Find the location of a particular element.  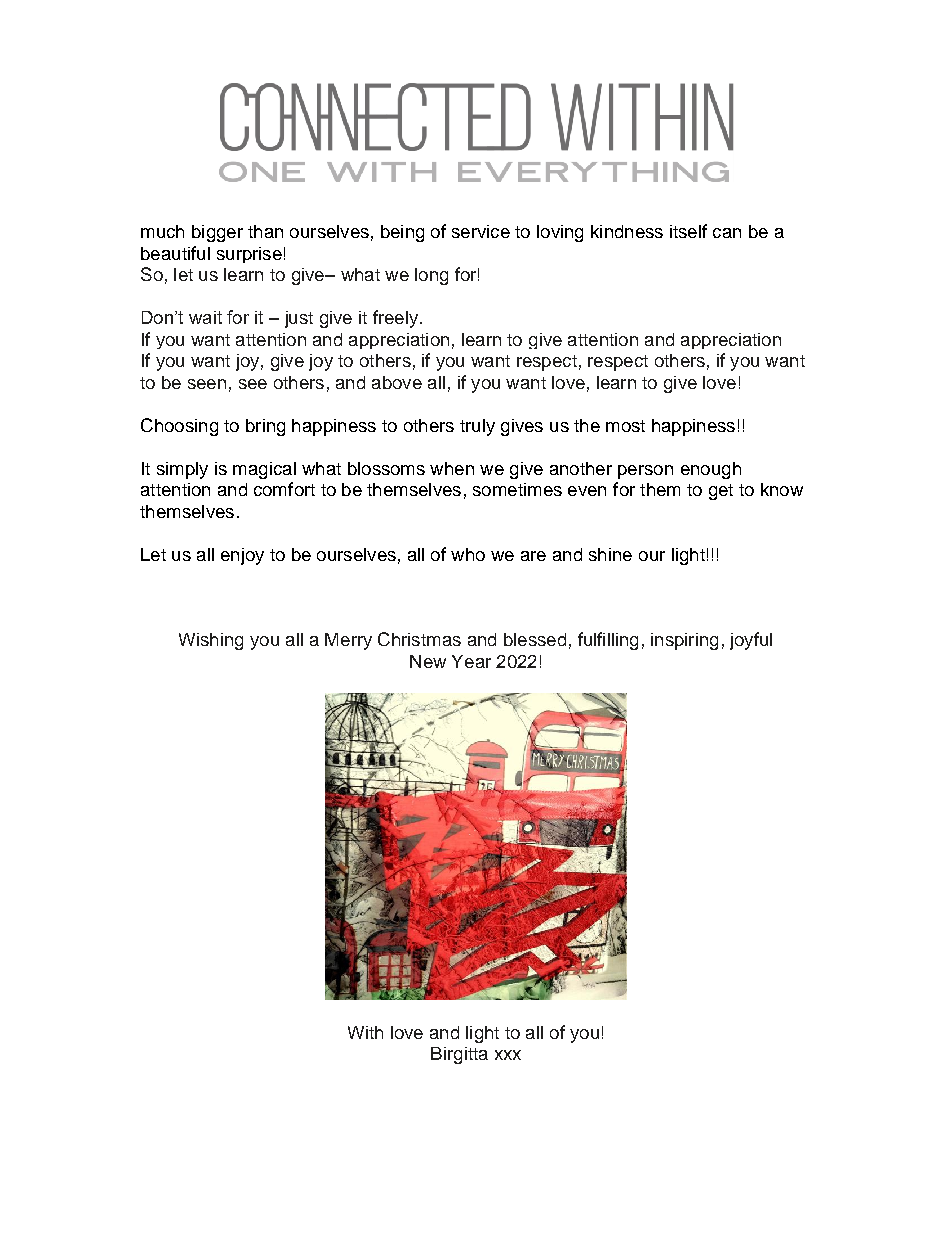

New is located at coordinates (428, 661).
